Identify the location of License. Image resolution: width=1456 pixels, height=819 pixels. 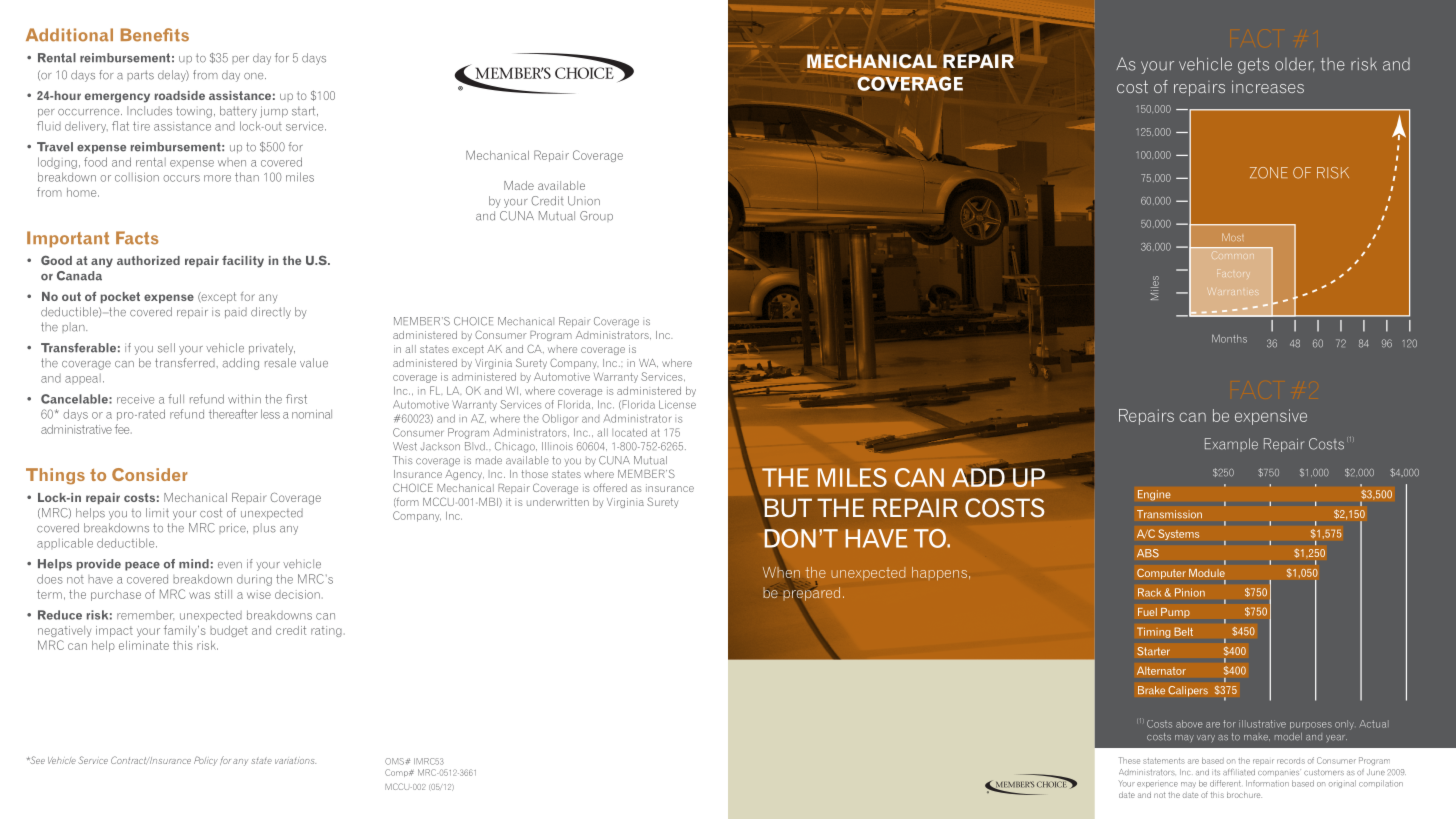
(677, 404).
